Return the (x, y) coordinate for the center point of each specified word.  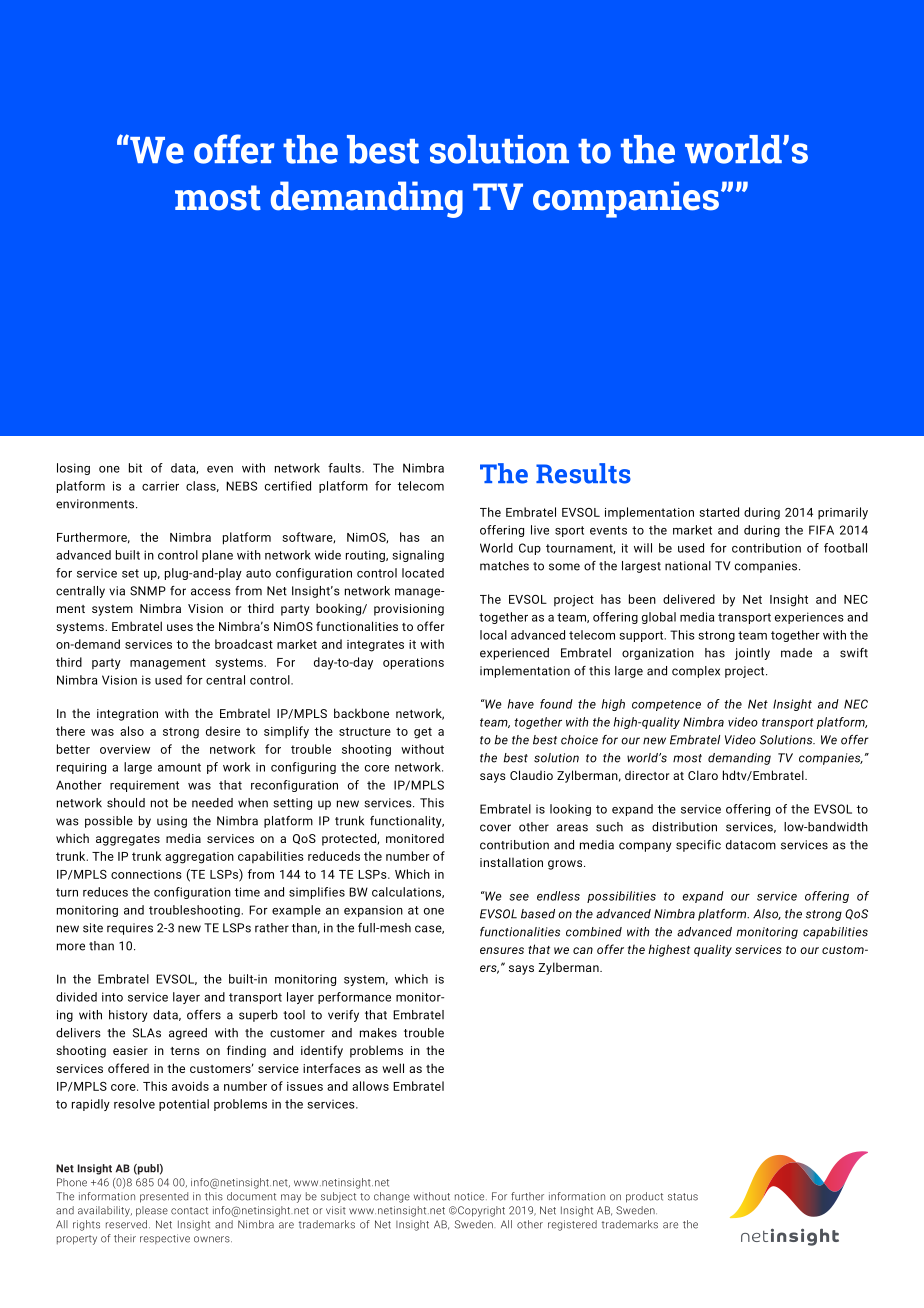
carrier (160, 486)
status (683, 1197)
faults (345, 468)
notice (471, 1196)
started (719, 512)
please (152, 1211)
